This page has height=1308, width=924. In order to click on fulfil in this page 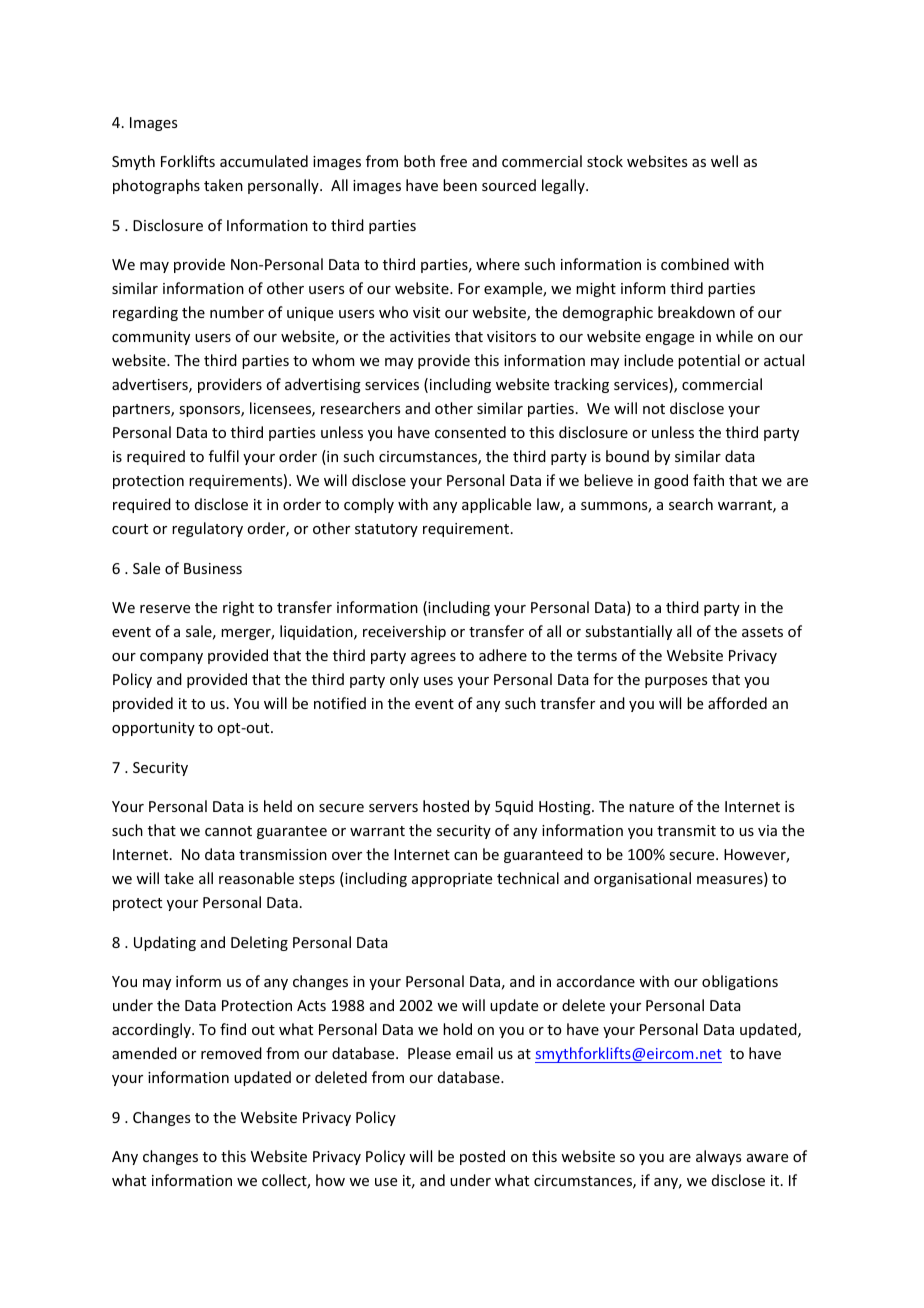, I will do `click(224, 456)`.
